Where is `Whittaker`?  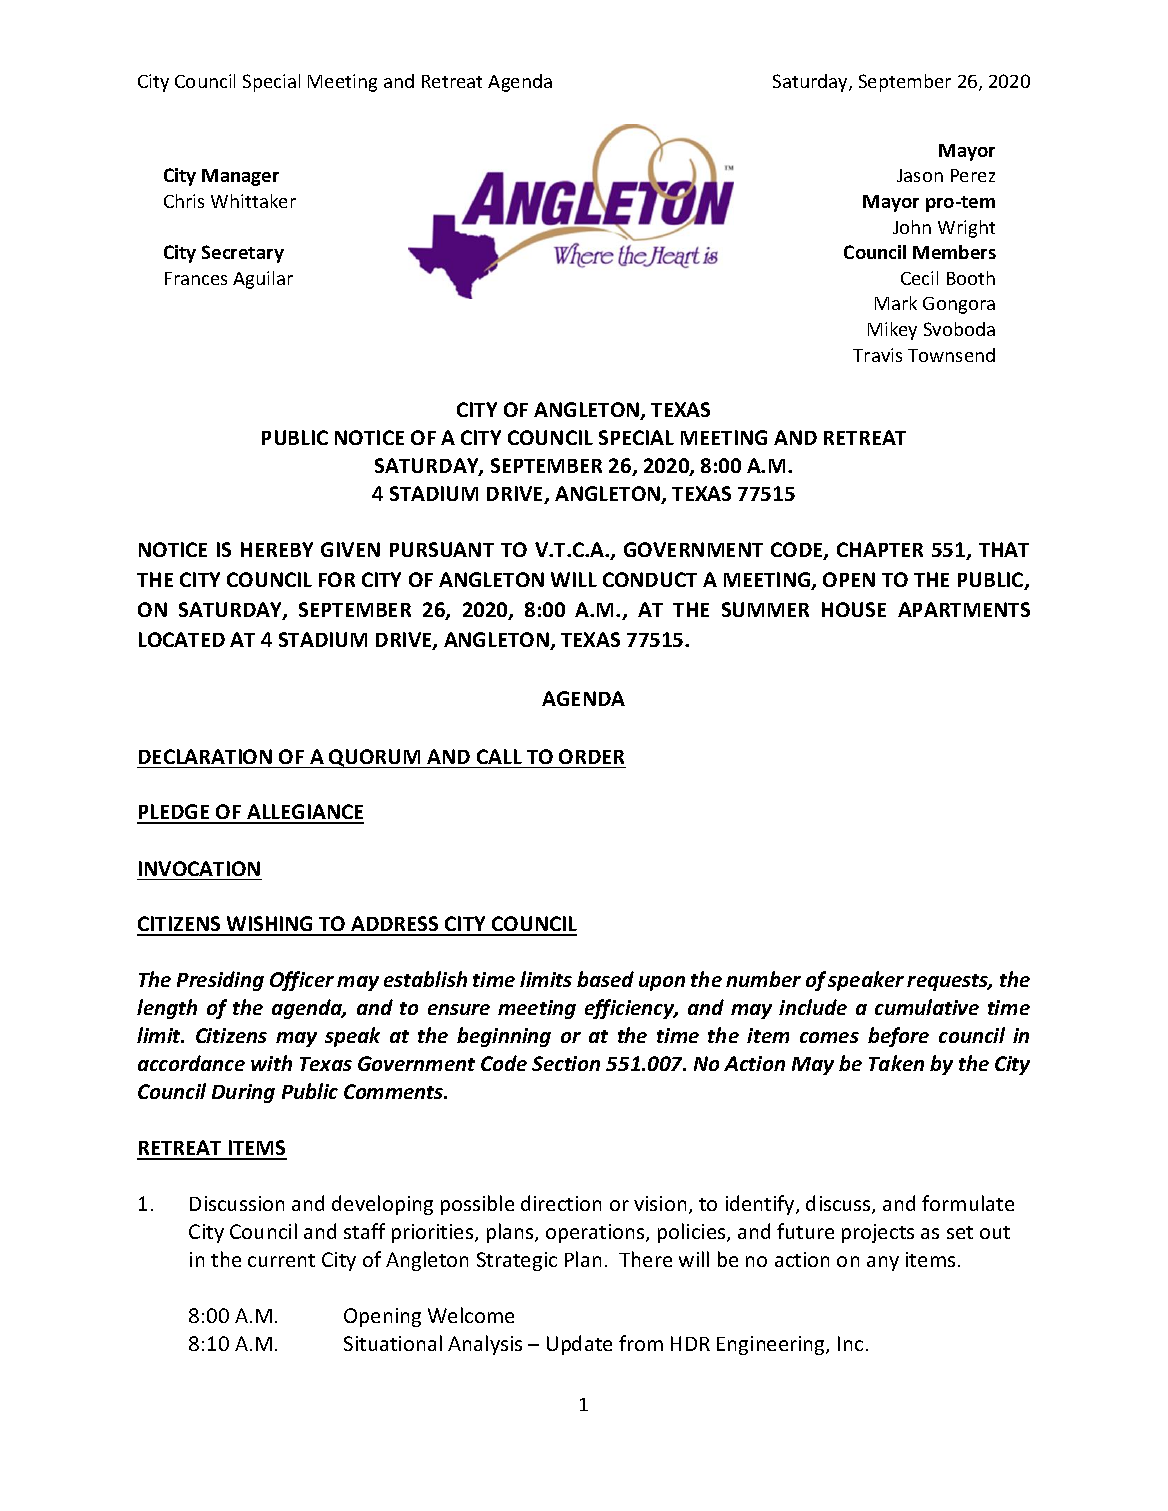
Whittaker is located at coordinates (253, 201).
